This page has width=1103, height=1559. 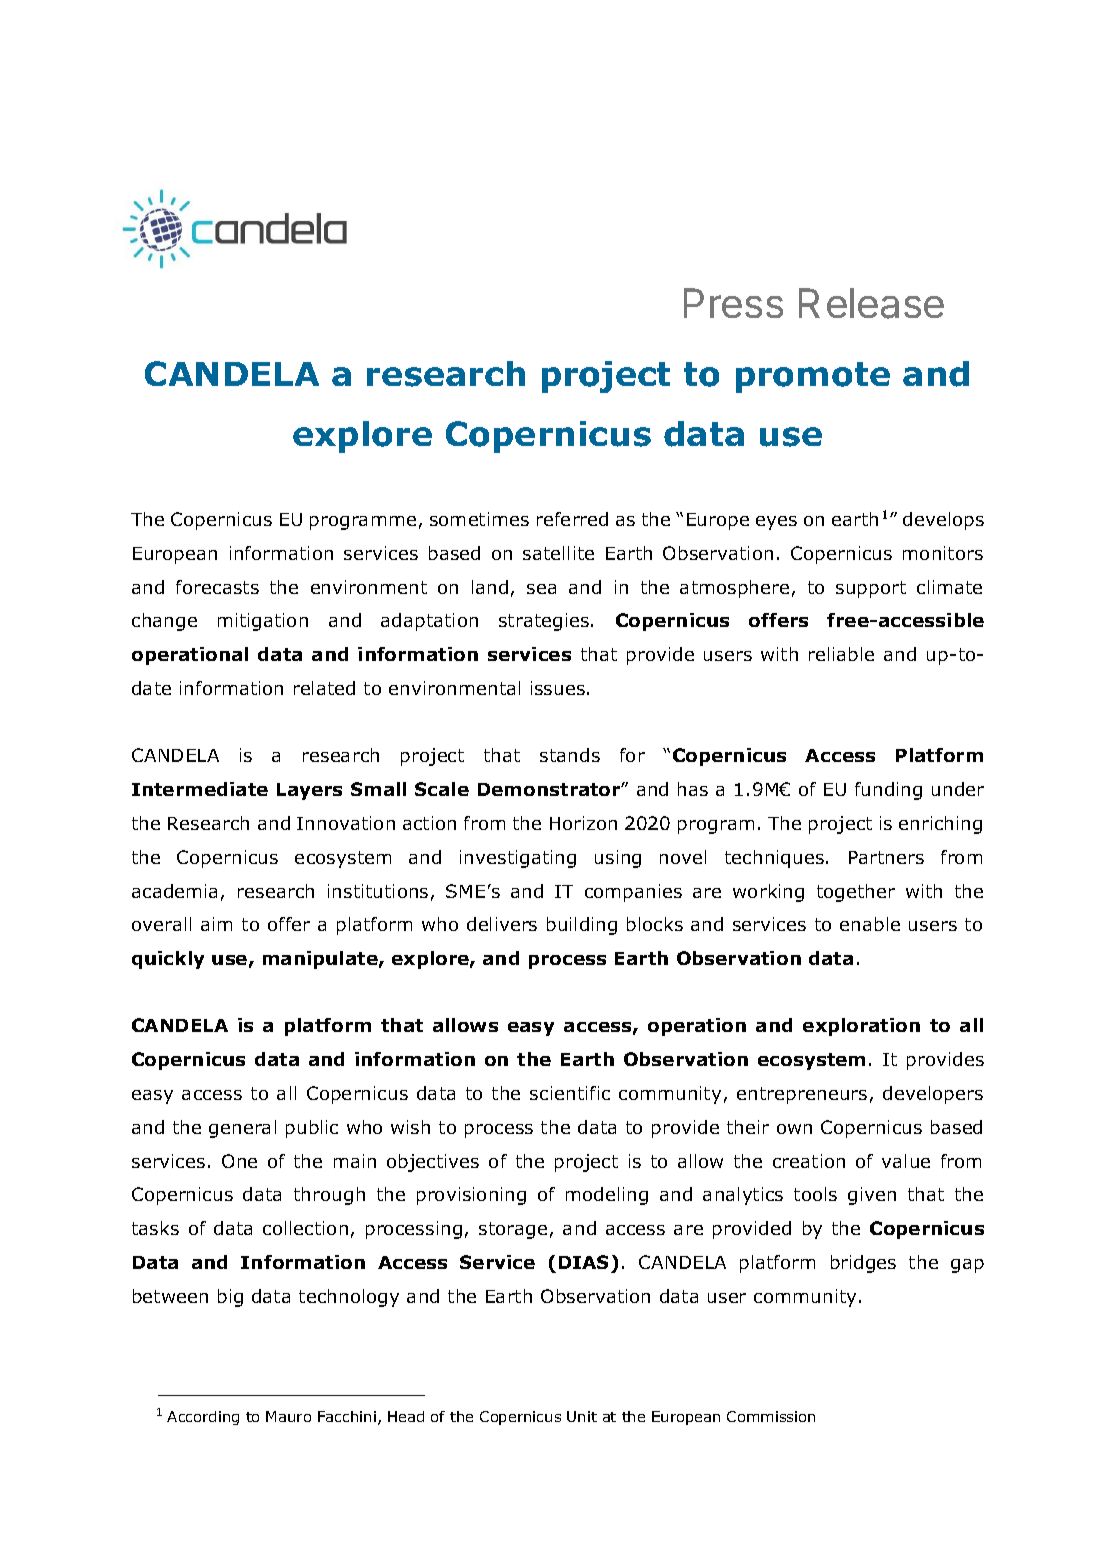 I want to click on Release, so click(x=871, y=303).
